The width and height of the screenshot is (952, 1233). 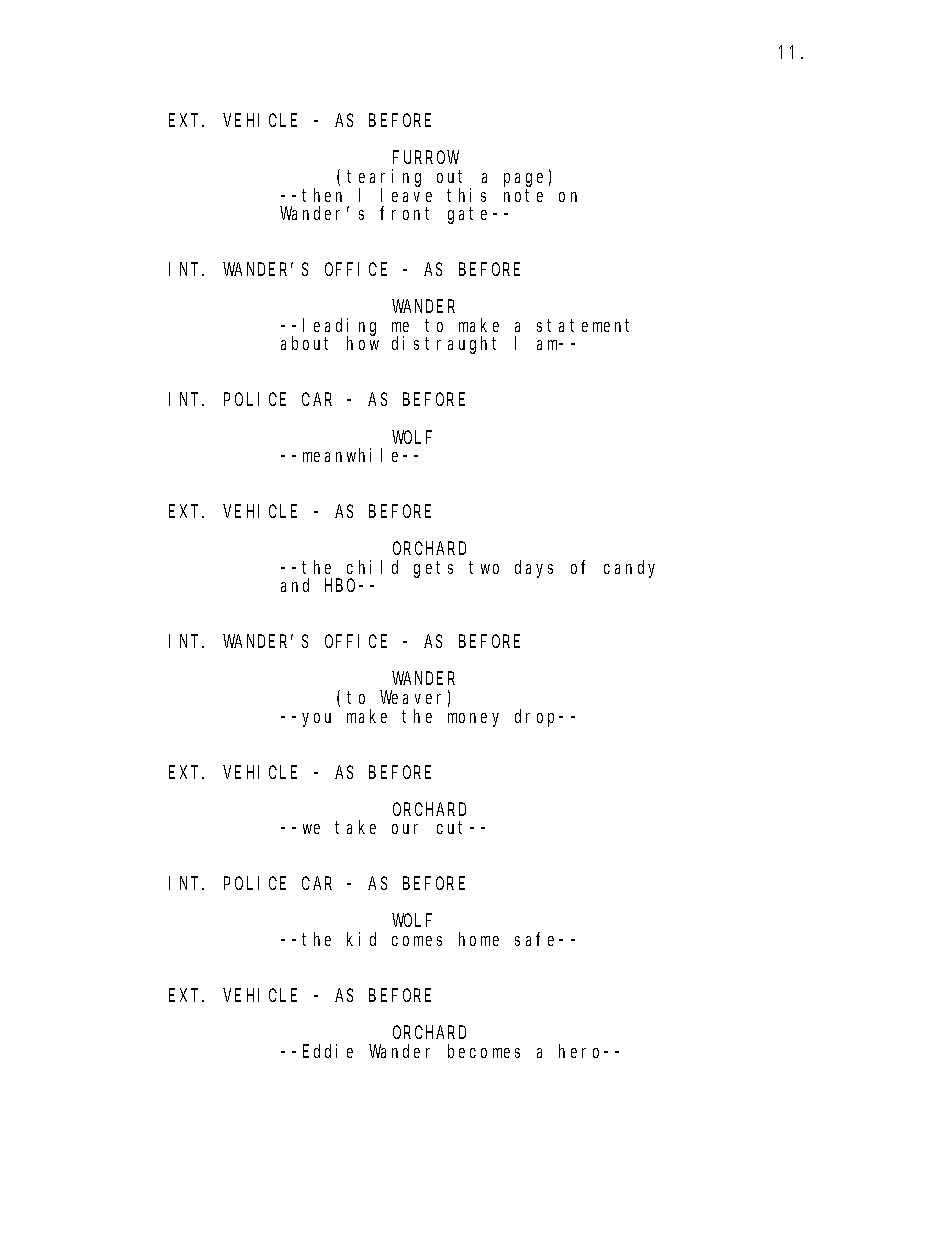 What do you see at coordinates (473, 720) in the screenshot?
I see `money` at bounding box center [473, 720].
